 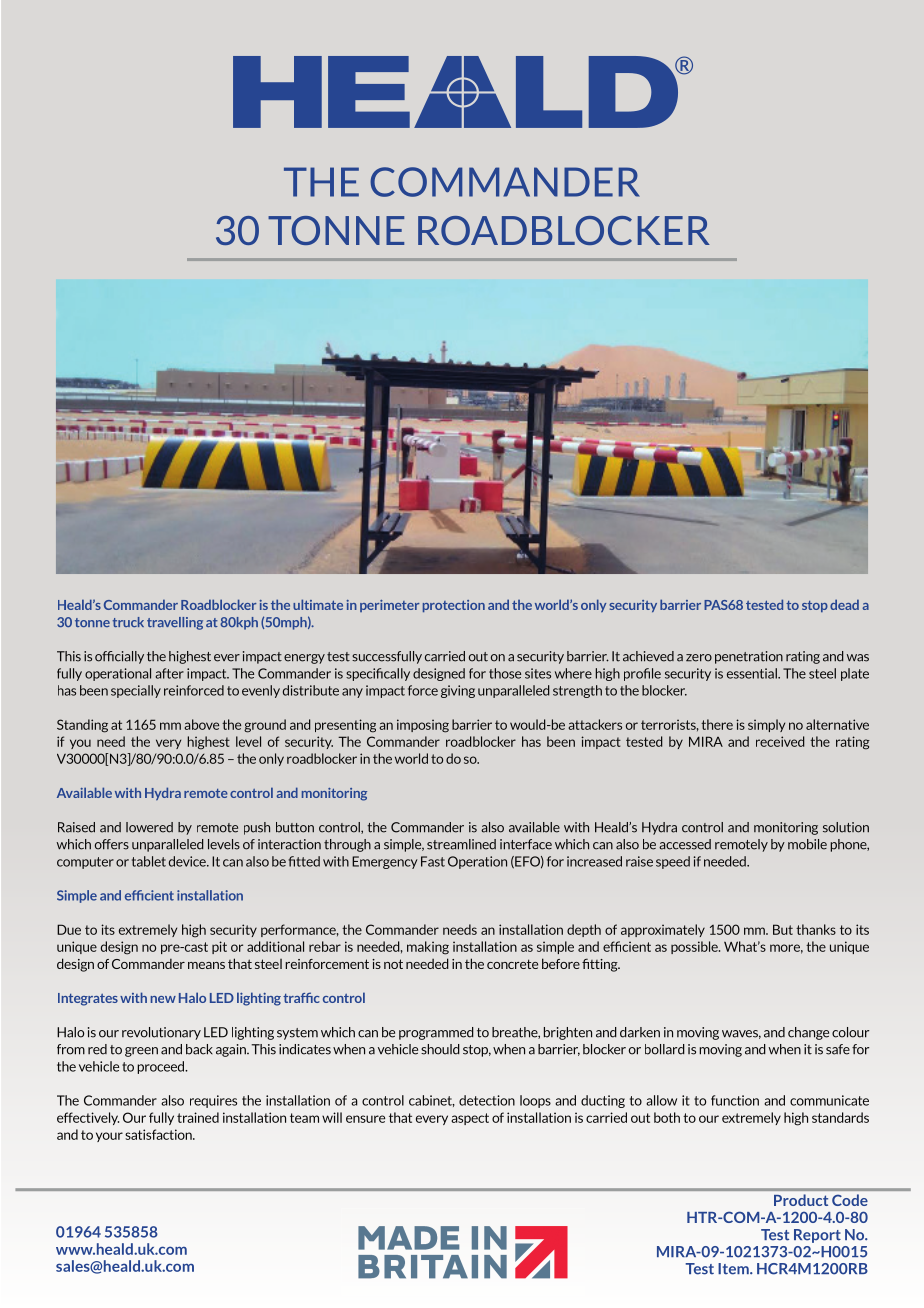 I want to click on travelling, so click(x=175, y=623).
